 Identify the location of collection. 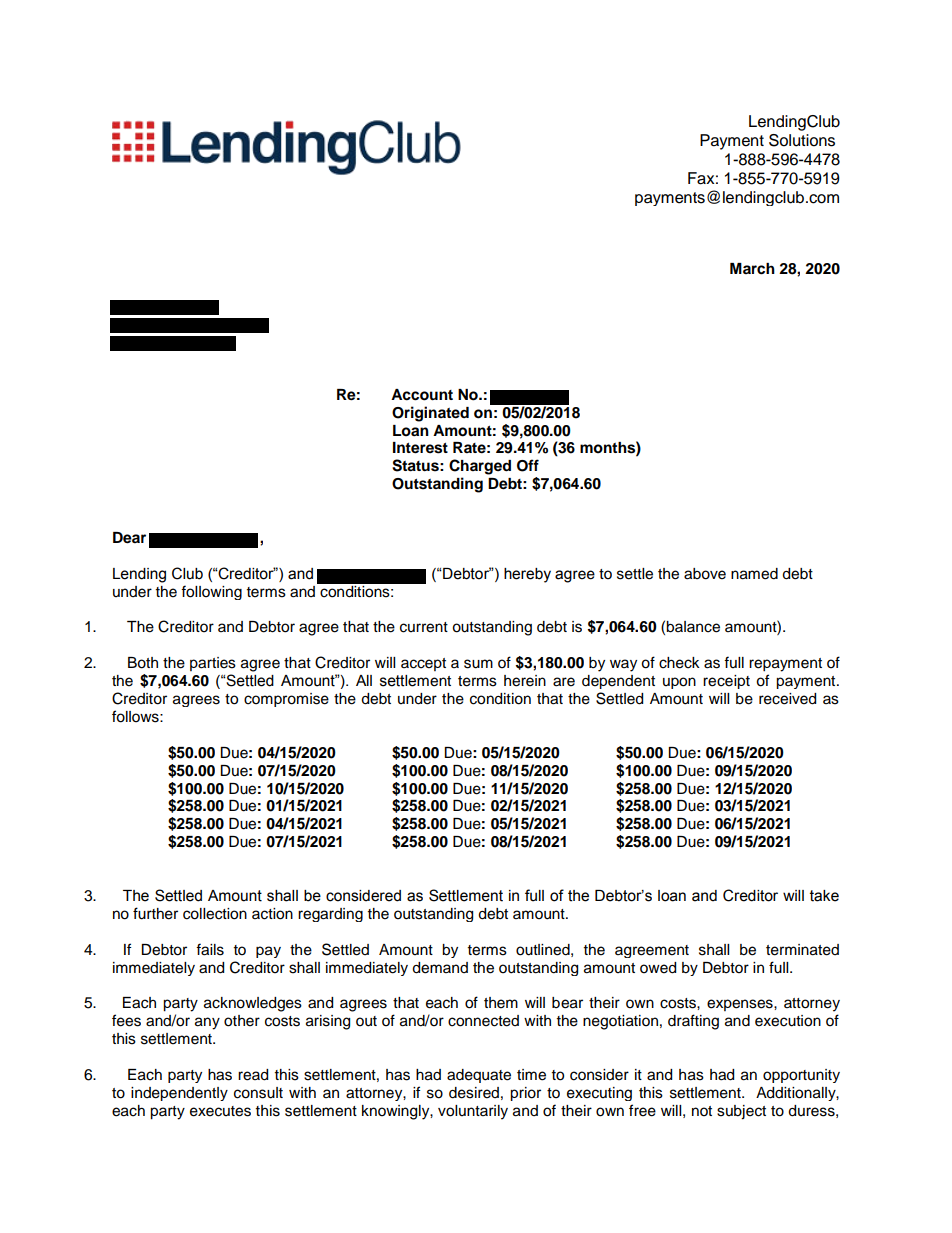
(215, 914).
